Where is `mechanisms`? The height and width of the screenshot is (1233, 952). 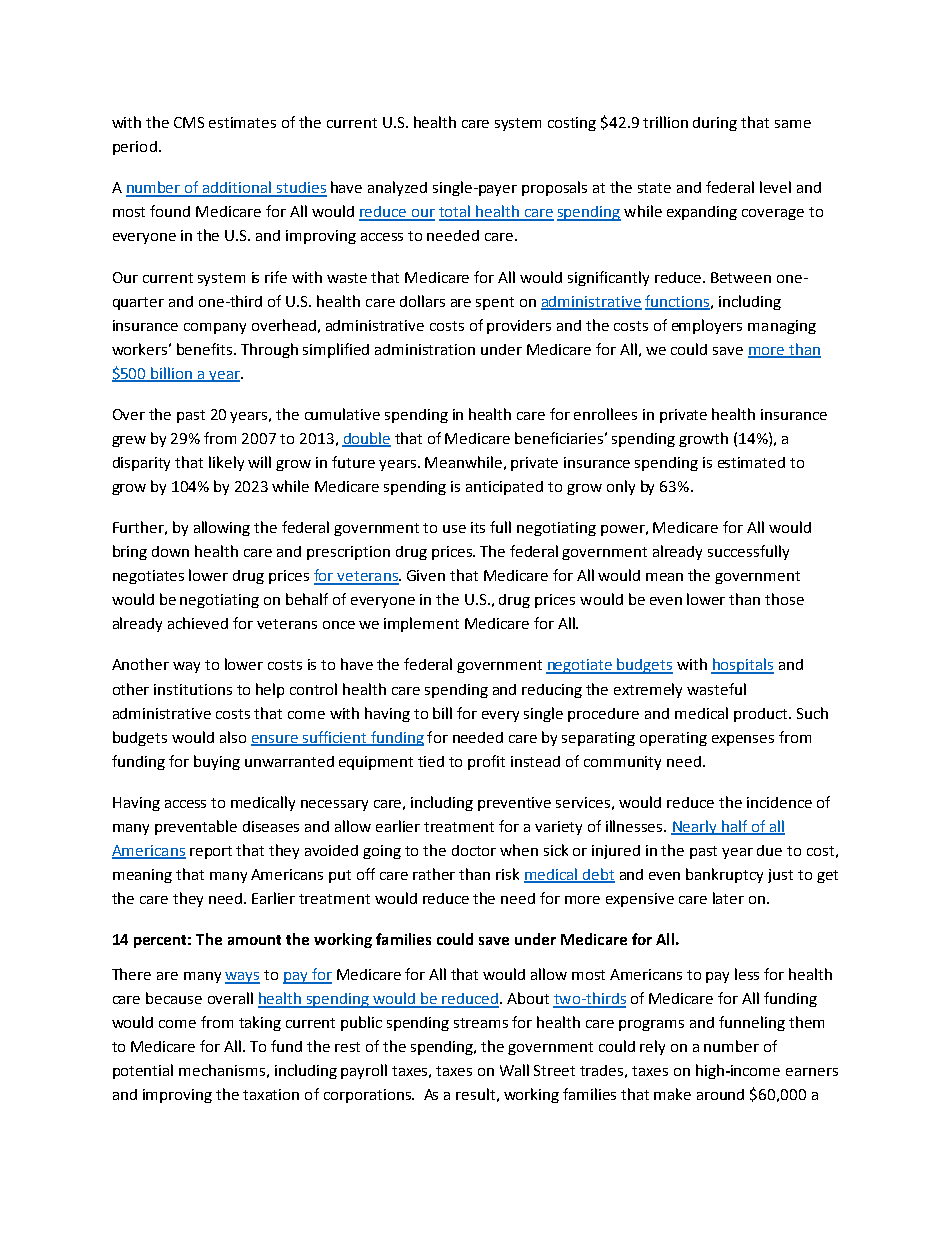 mechanisms is located at coordinates (222, 1070).
